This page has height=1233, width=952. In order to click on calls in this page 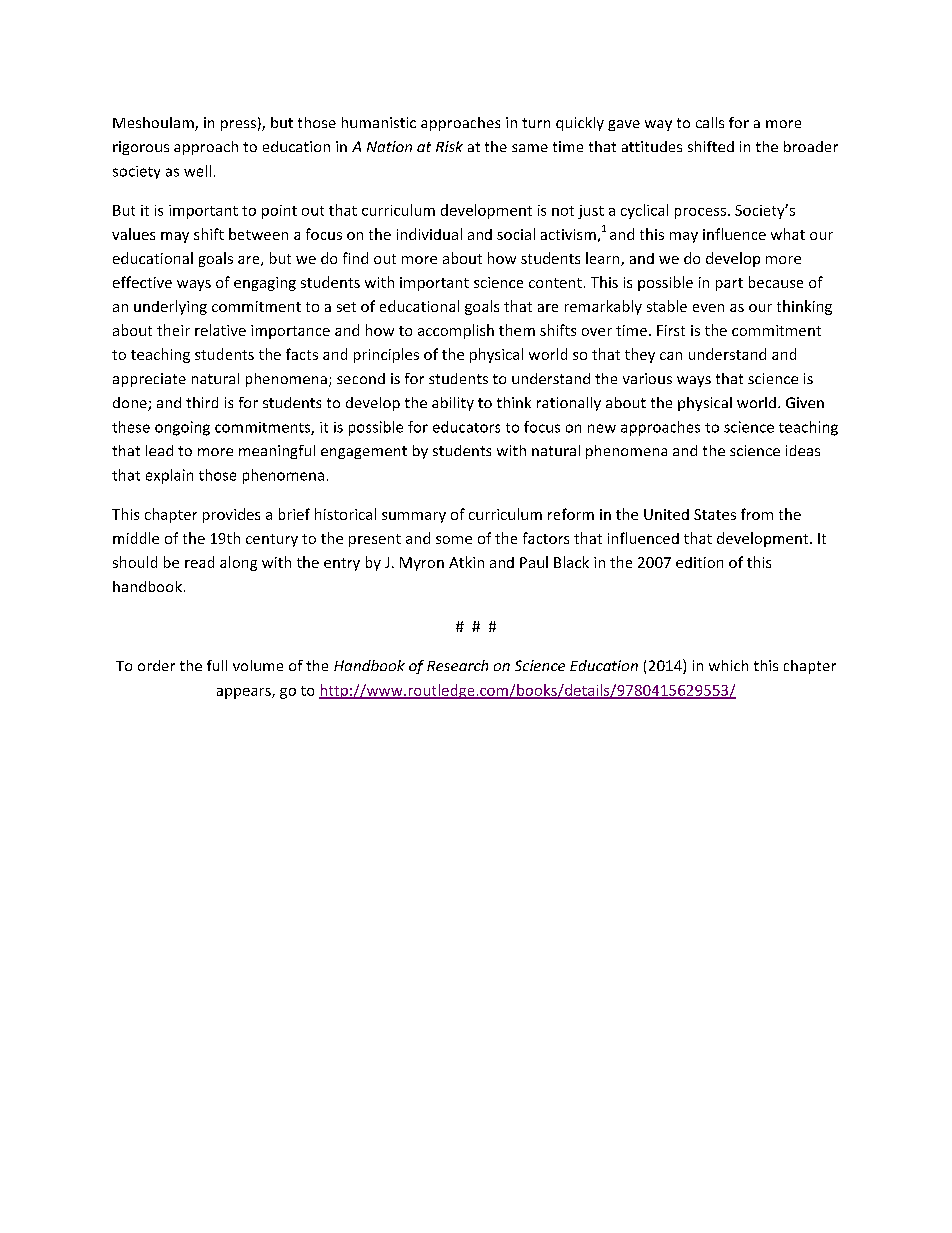, I will do `click(710, 122)`.
